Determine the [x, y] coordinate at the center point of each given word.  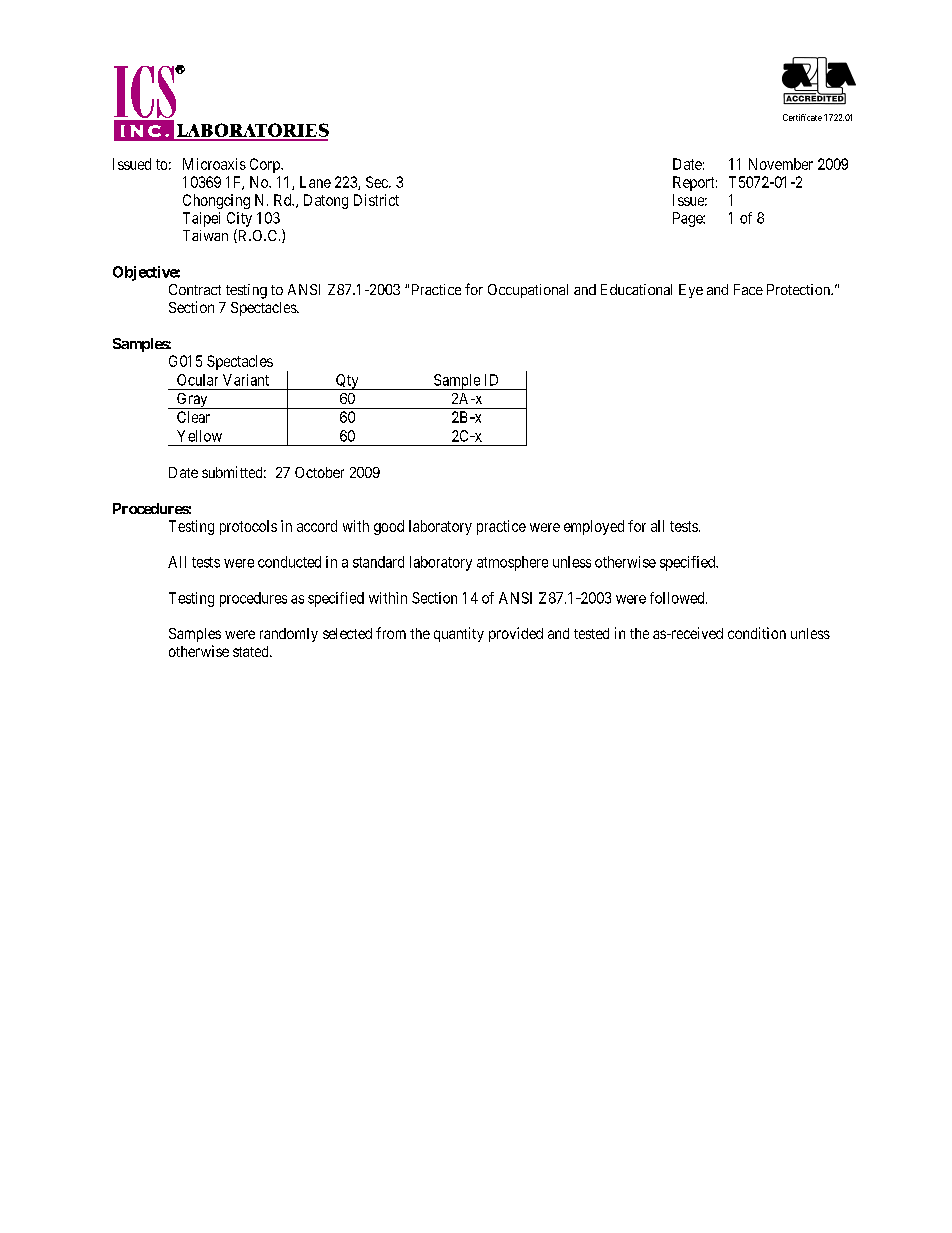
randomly [289, 635]
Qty [347, 382]
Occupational [528, 291]
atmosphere [512, 563]
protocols [248, 527]
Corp [266, 165]
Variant [246, 380]
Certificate [802, 117]
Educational [636, 289]
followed [678, 598]
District [376, 200]
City [239, 219]
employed [594, 527]
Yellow [199, 436]
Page [688, 219]
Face [748, 289]
